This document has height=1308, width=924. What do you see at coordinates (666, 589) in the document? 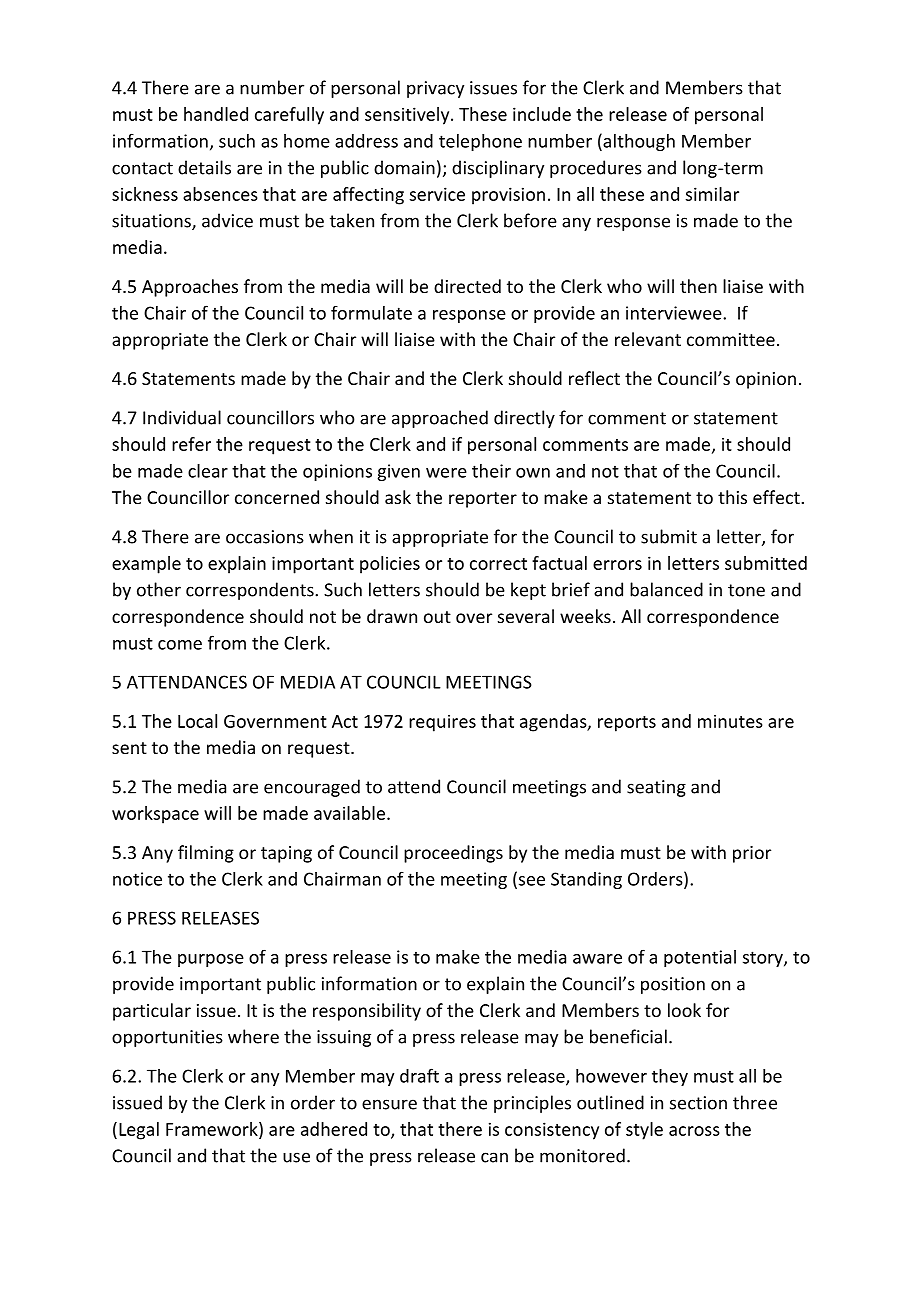
I see `balanced` at bounding box center [666, 589].
